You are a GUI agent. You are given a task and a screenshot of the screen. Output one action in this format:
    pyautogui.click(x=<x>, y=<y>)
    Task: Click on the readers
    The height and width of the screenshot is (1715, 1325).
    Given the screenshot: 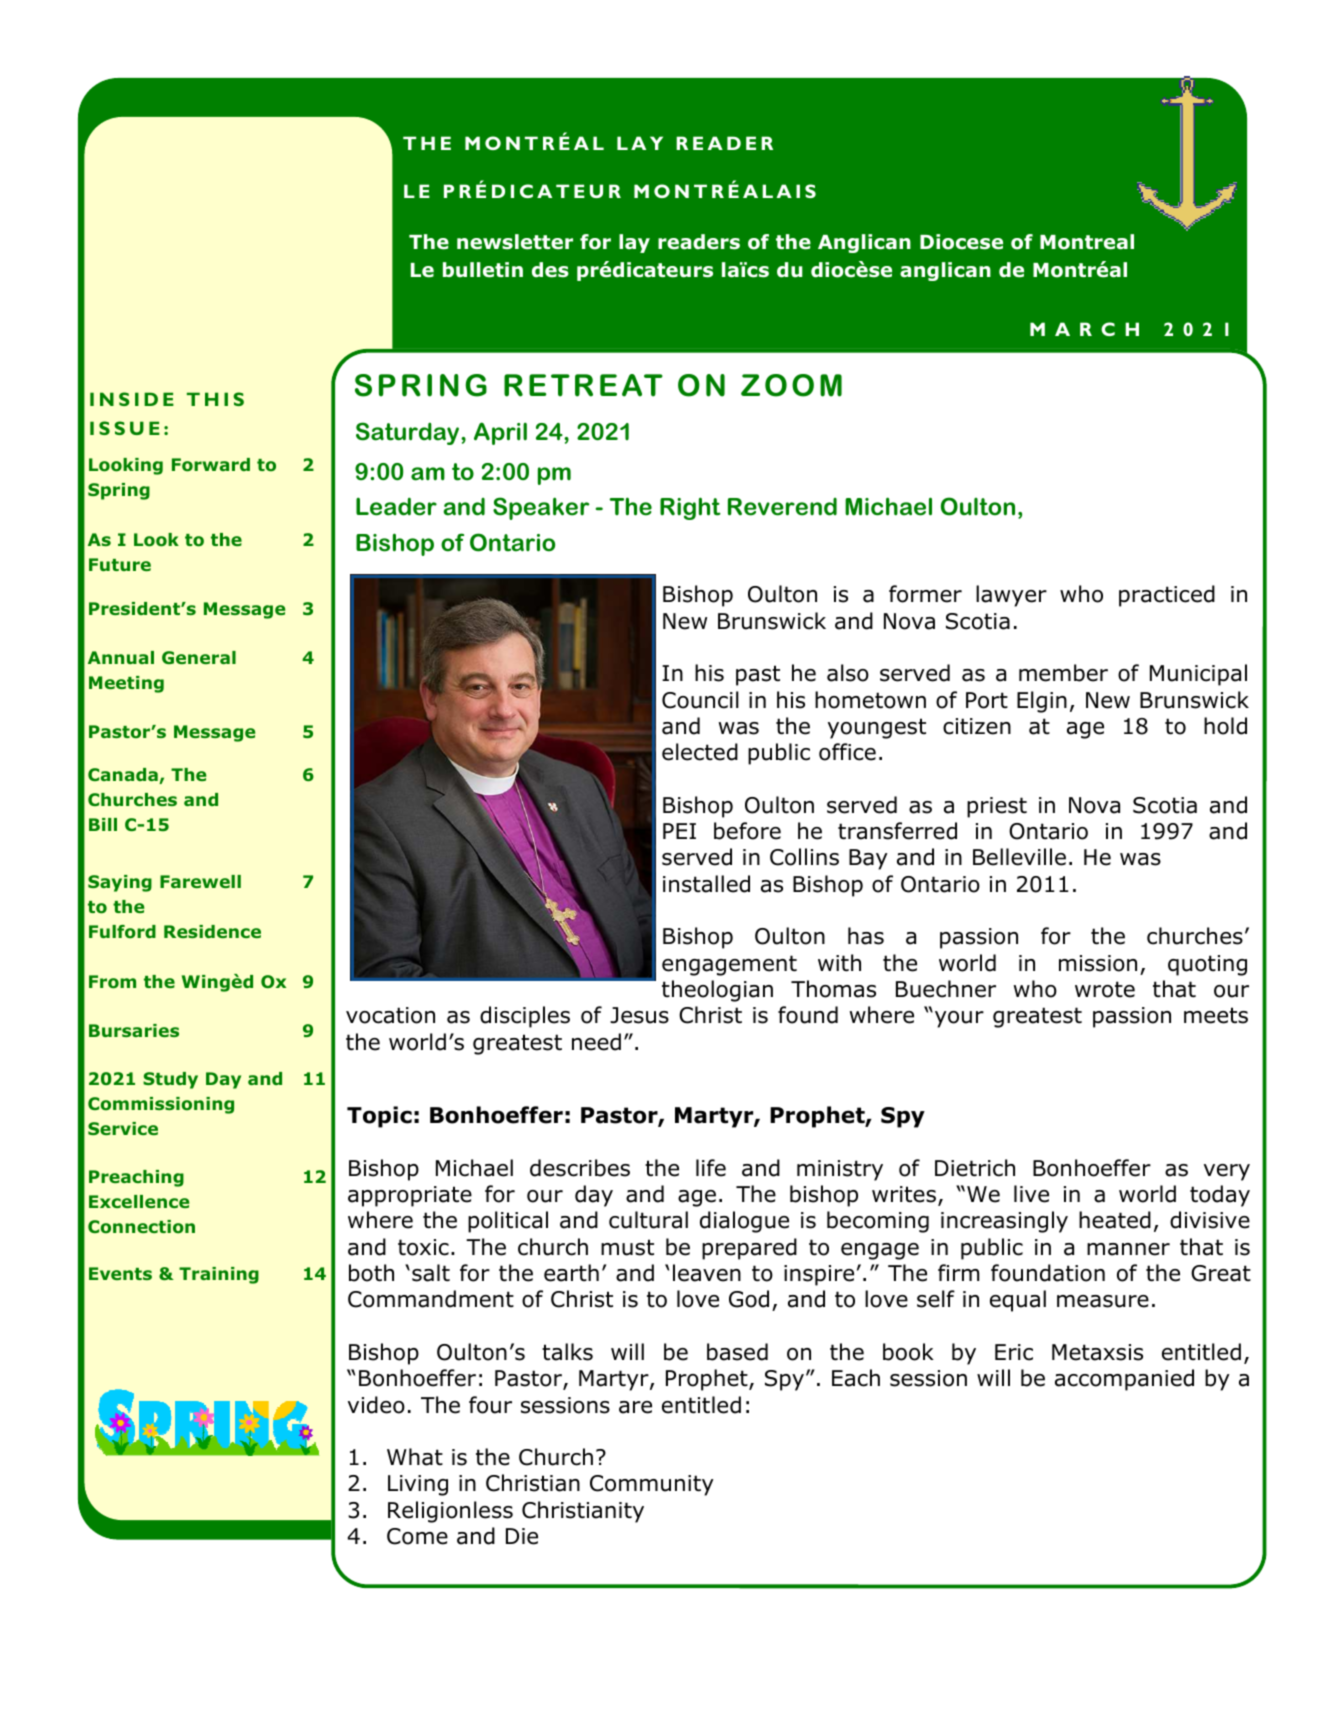 What is the action you would take?
    pyautogui.click(x=699, y=242)
